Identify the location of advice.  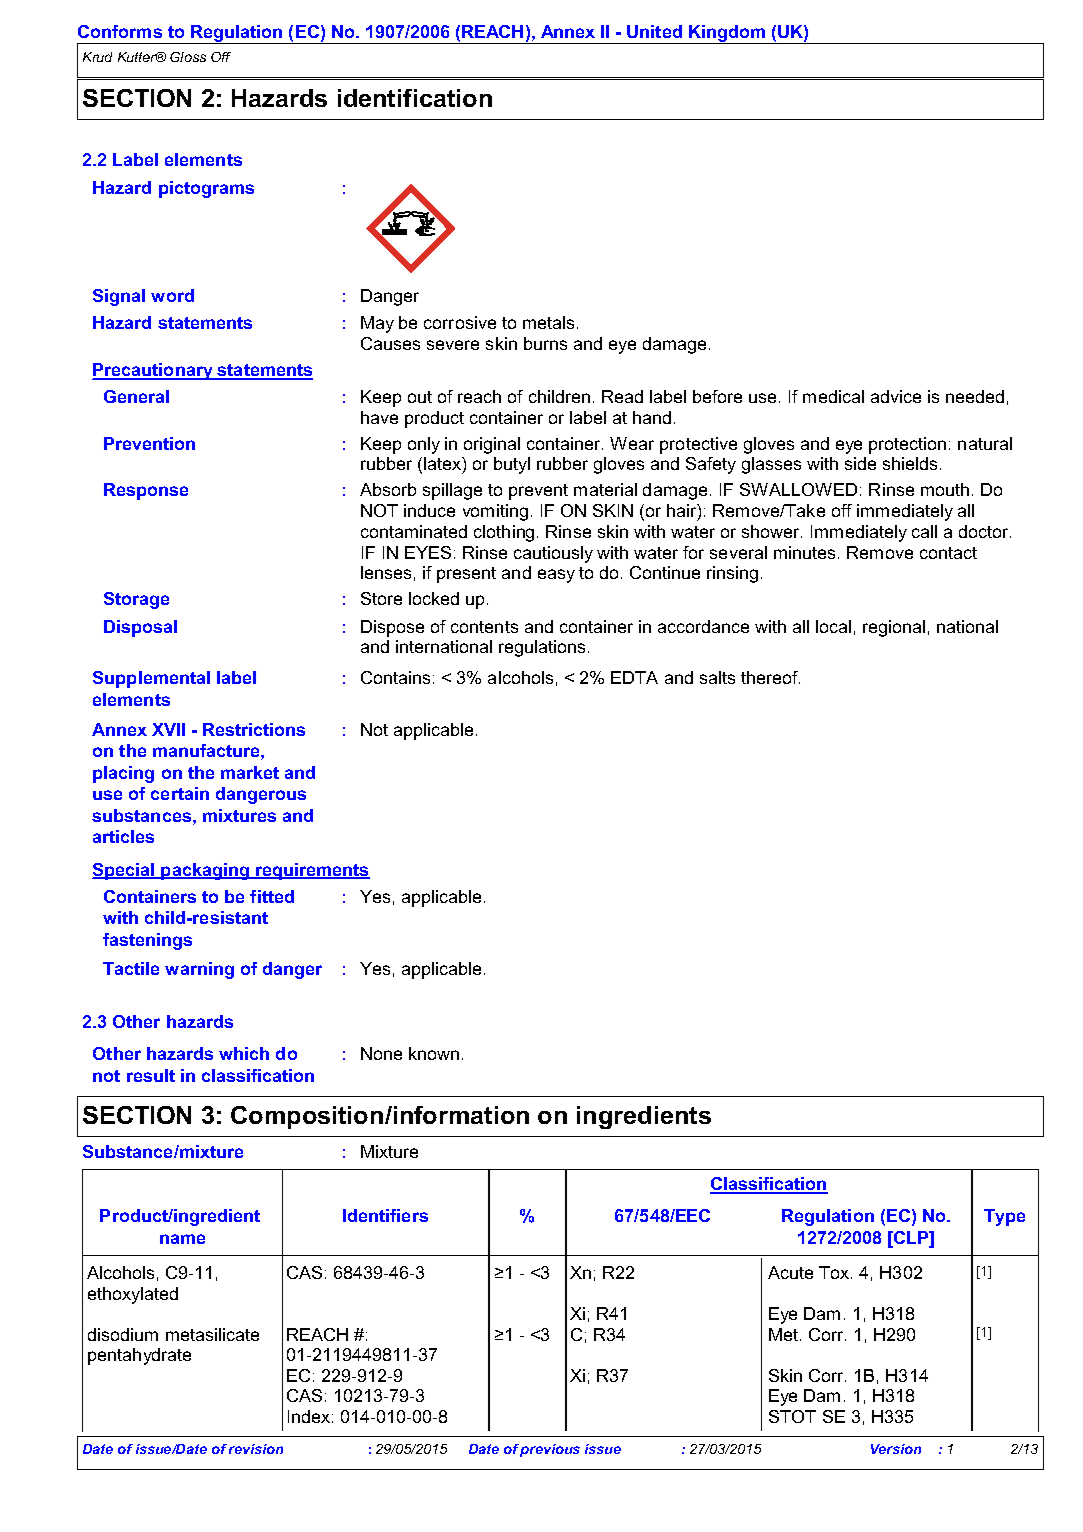
(896, 396).
